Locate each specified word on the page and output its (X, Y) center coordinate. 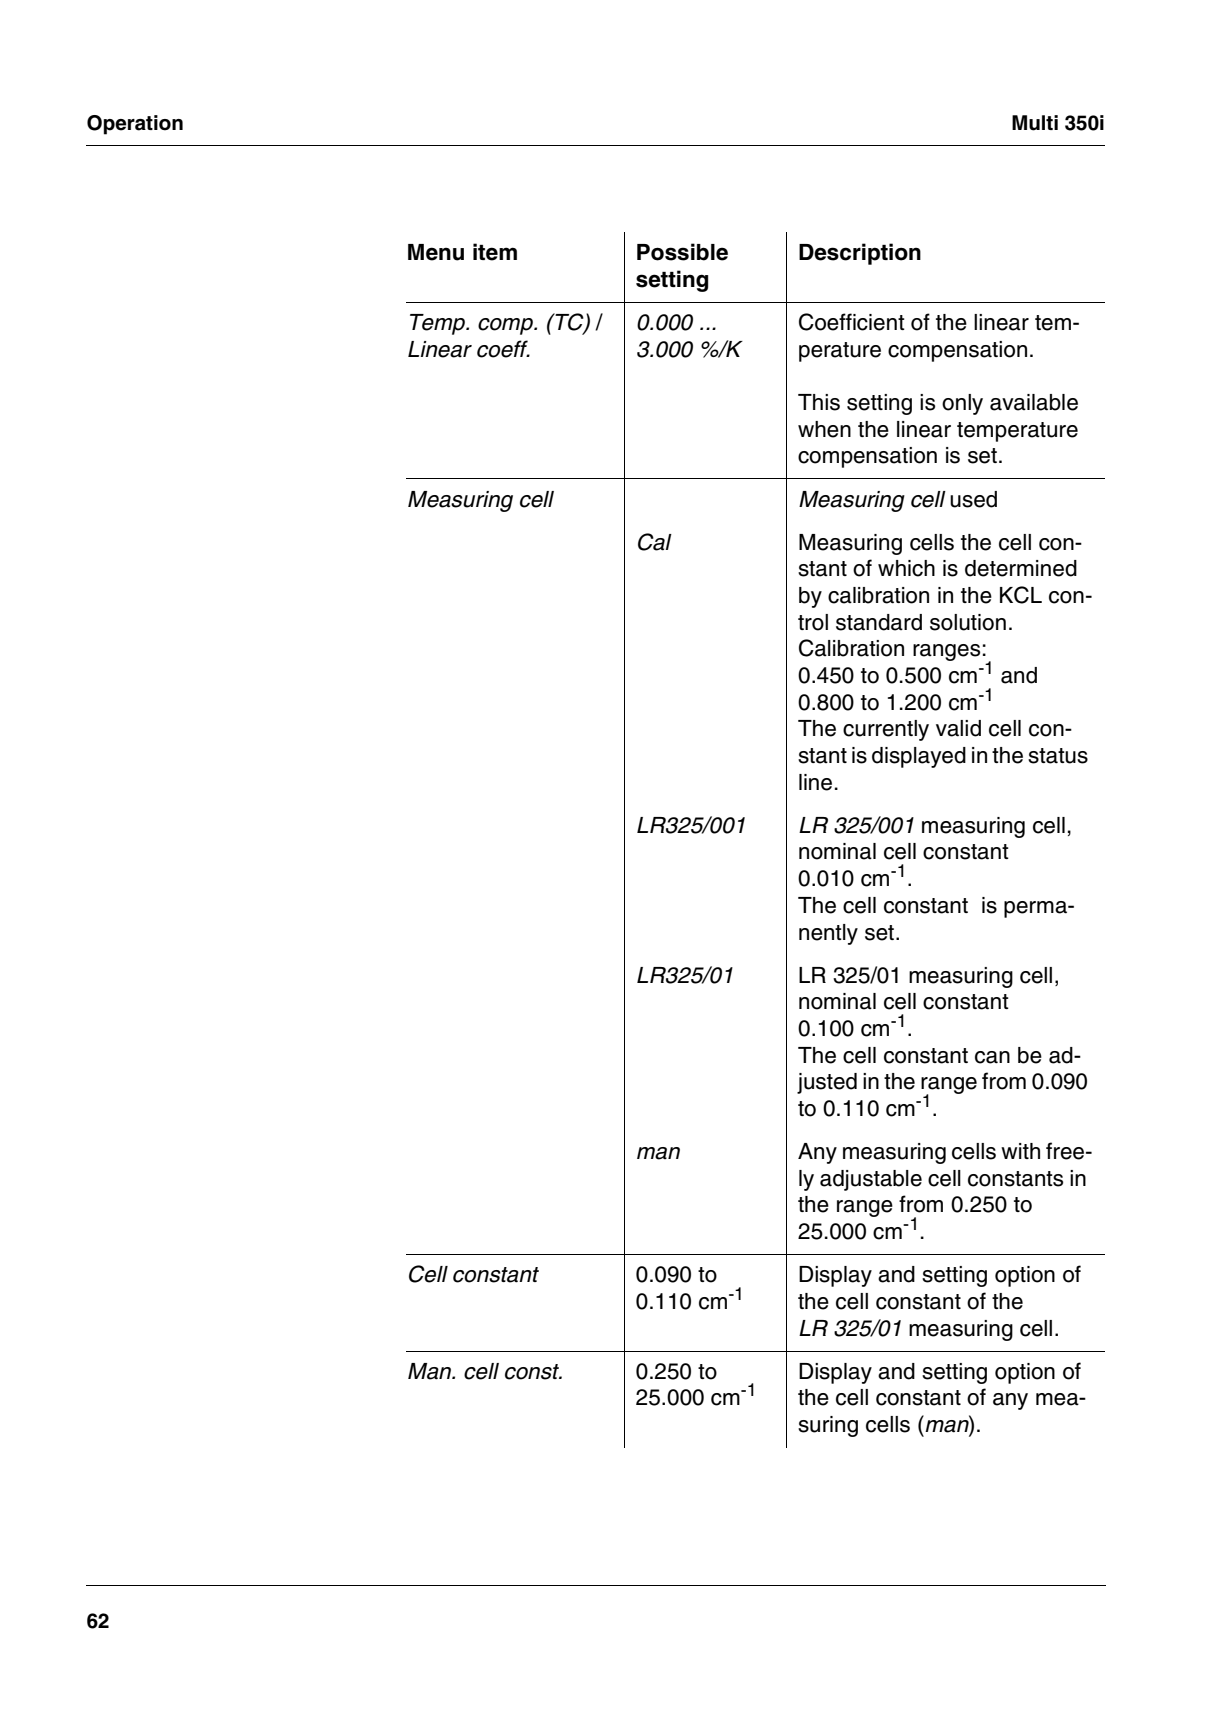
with (1020, 1151)
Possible (682, 252)
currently (886, 730)
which (906, 568)
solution (968, 622)
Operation (135, 125)
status (1058, 756)
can (992, 1057)
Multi (1035, 123)
